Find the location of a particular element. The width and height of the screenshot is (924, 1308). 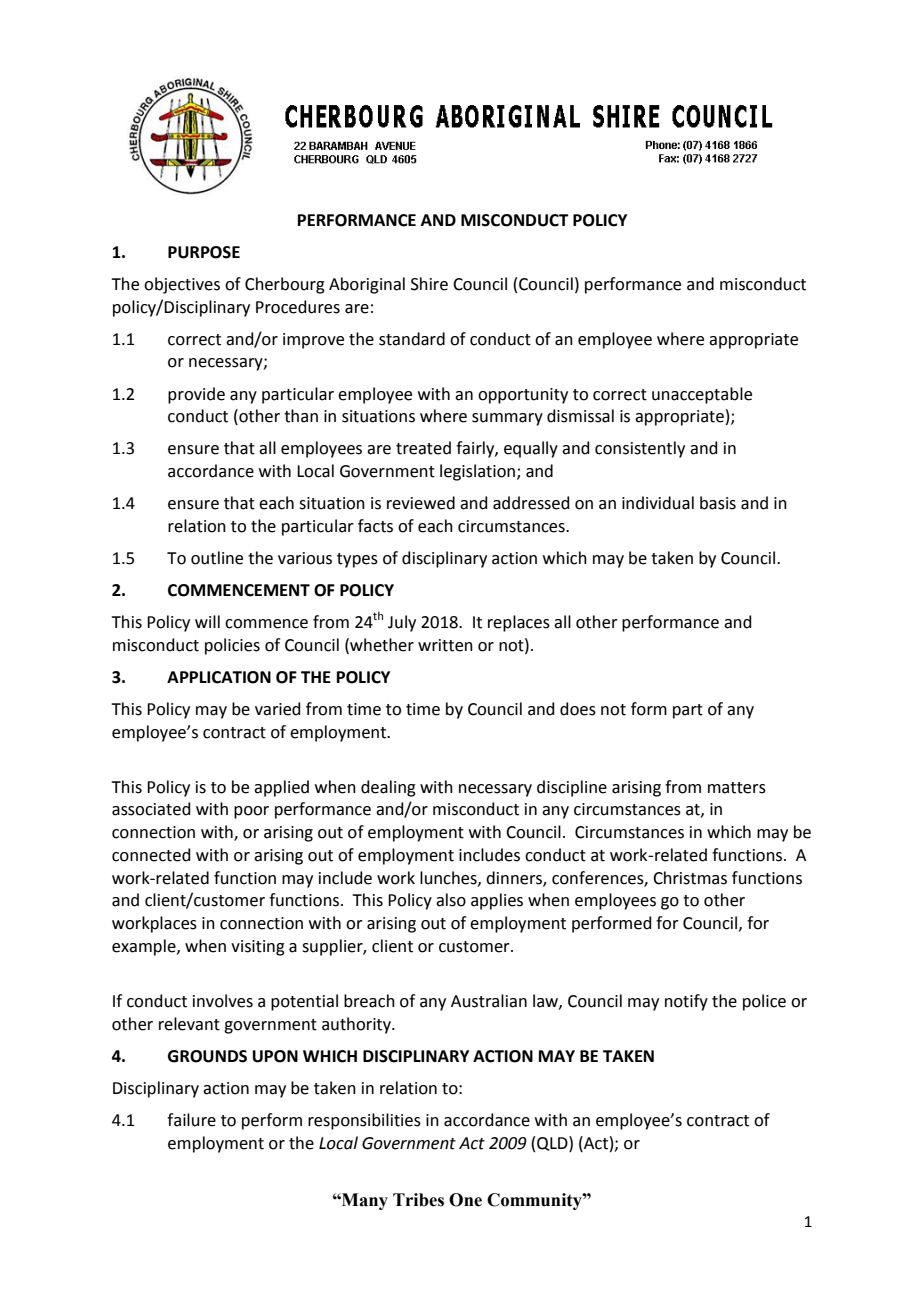

unacceptable is located at coordinates (702, 395).
